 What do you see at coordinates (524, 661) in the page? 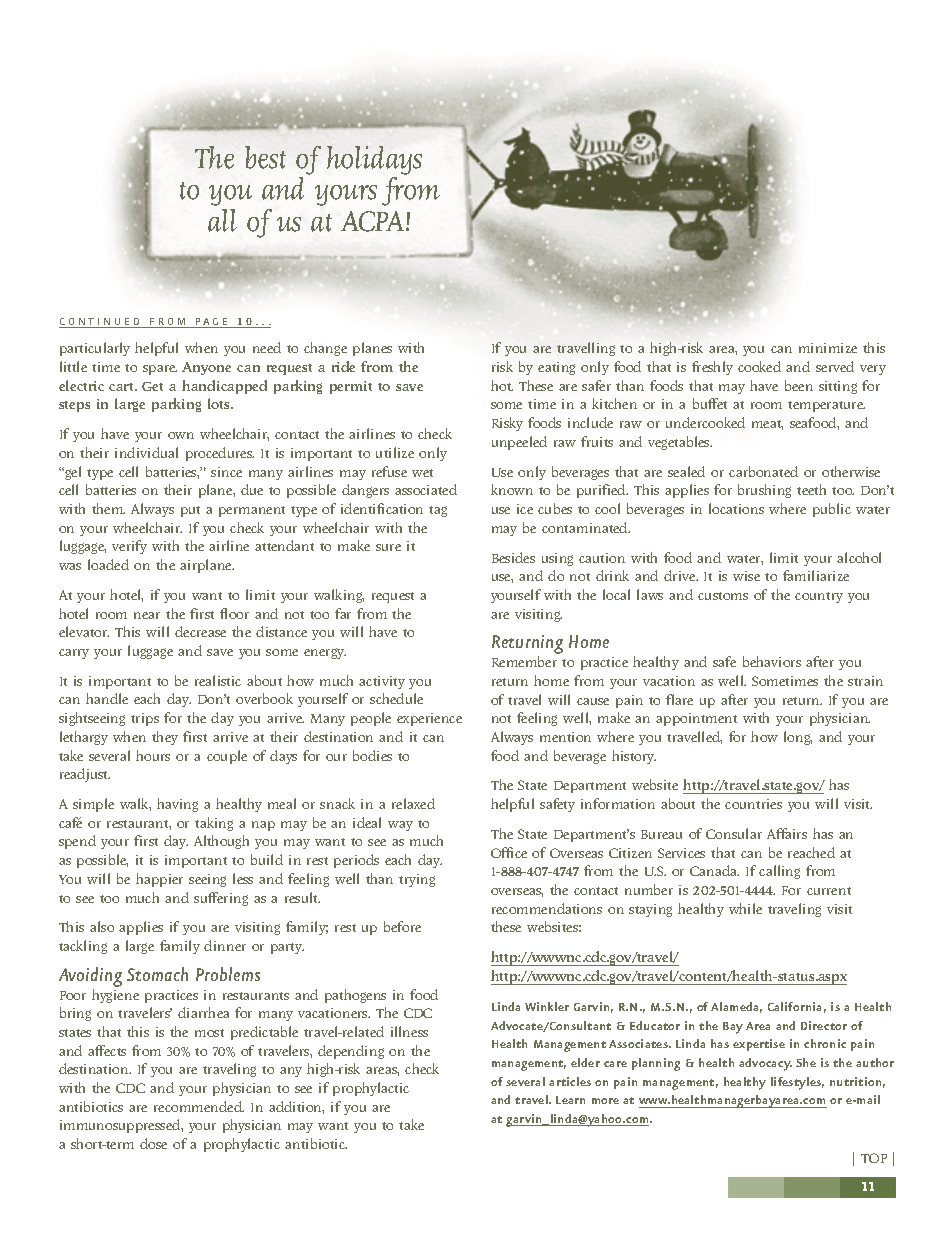
I see `Remember` at bounding box center [524, 661].
